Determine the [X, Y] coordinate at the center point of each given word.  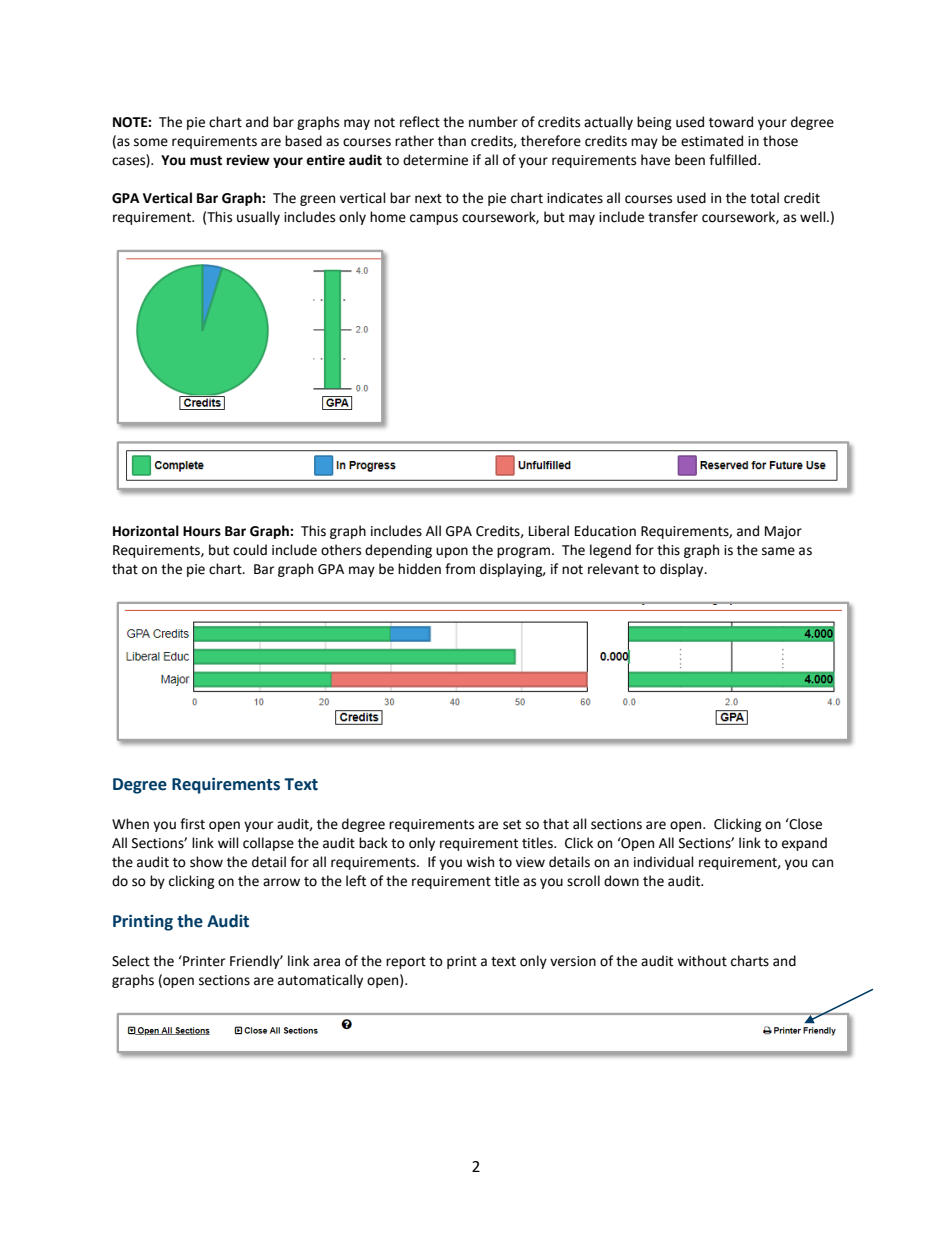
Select [131, 961]
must [206, 161]
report [406, 963]
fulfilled [734, 160]
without [702, 961]
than [452, 141]
